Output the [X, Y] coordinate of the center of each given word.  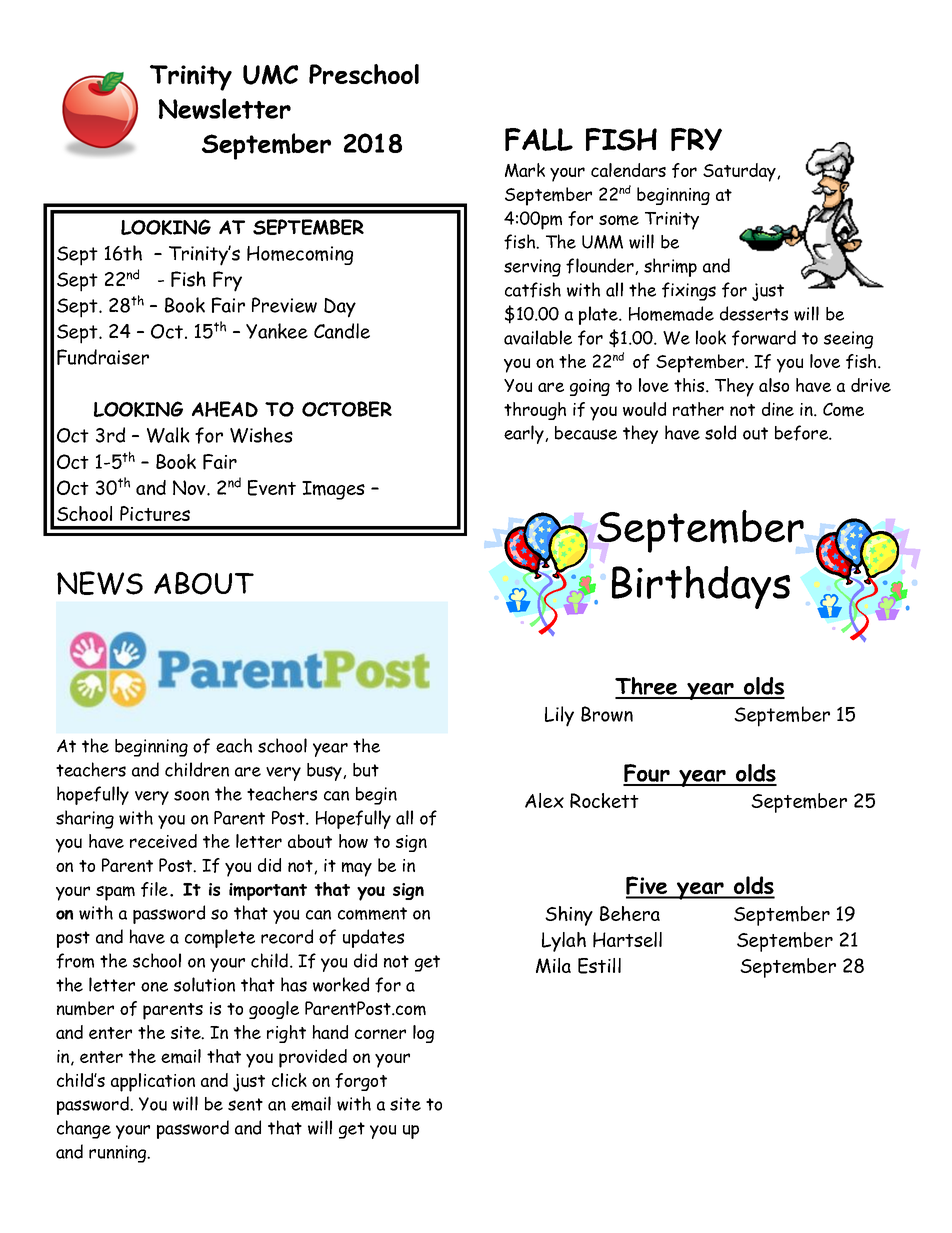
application [153, 1082]
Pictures [155, 513]
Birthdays [701, 587]
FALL [539, 139]
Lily [559, 716]
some [619, 220]
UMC [270, 75]
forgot [361, 1082]
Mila [553, 966]
